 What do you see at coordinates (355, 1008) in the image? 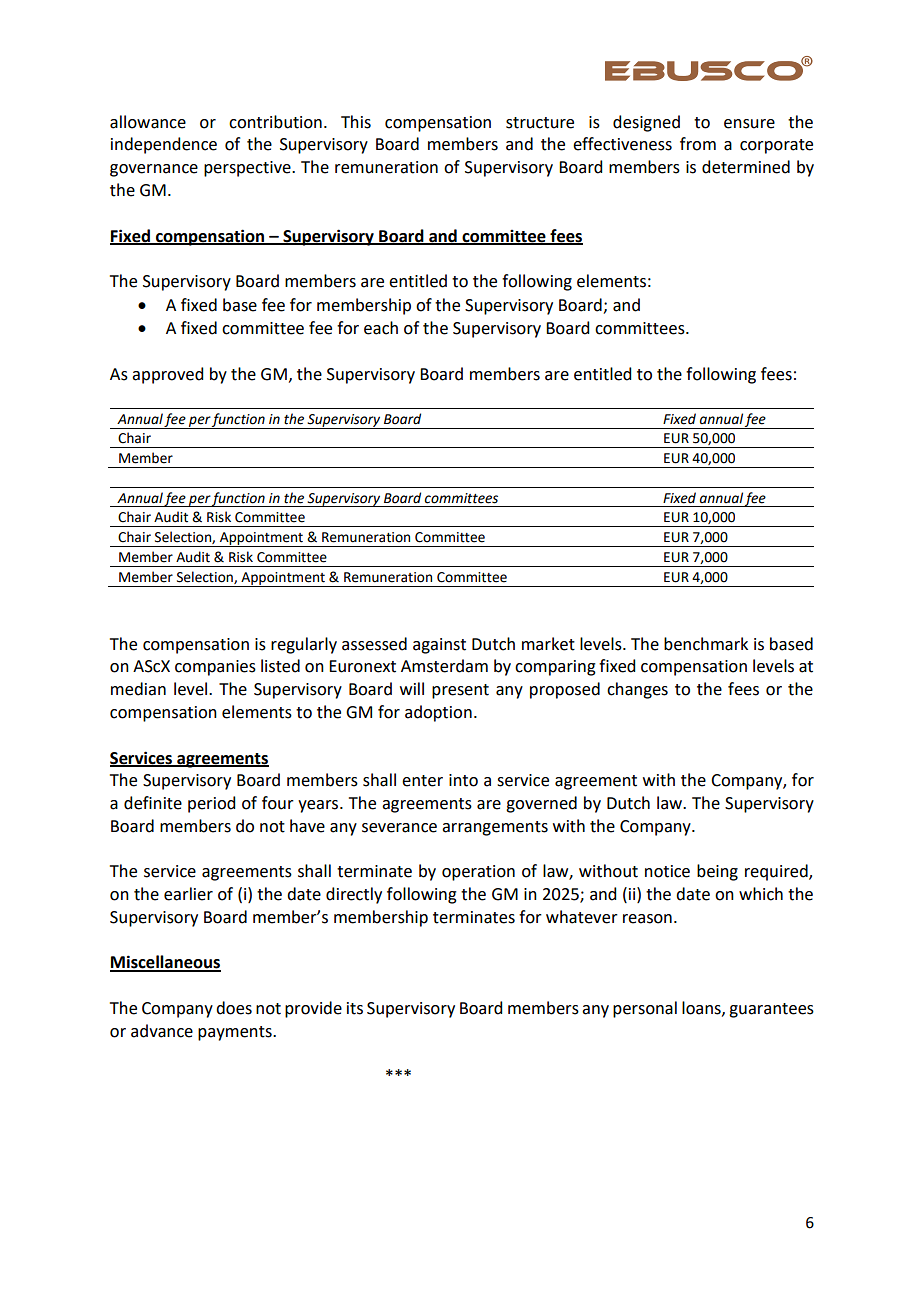
I see `its` at bounding box center [355, 1008].
